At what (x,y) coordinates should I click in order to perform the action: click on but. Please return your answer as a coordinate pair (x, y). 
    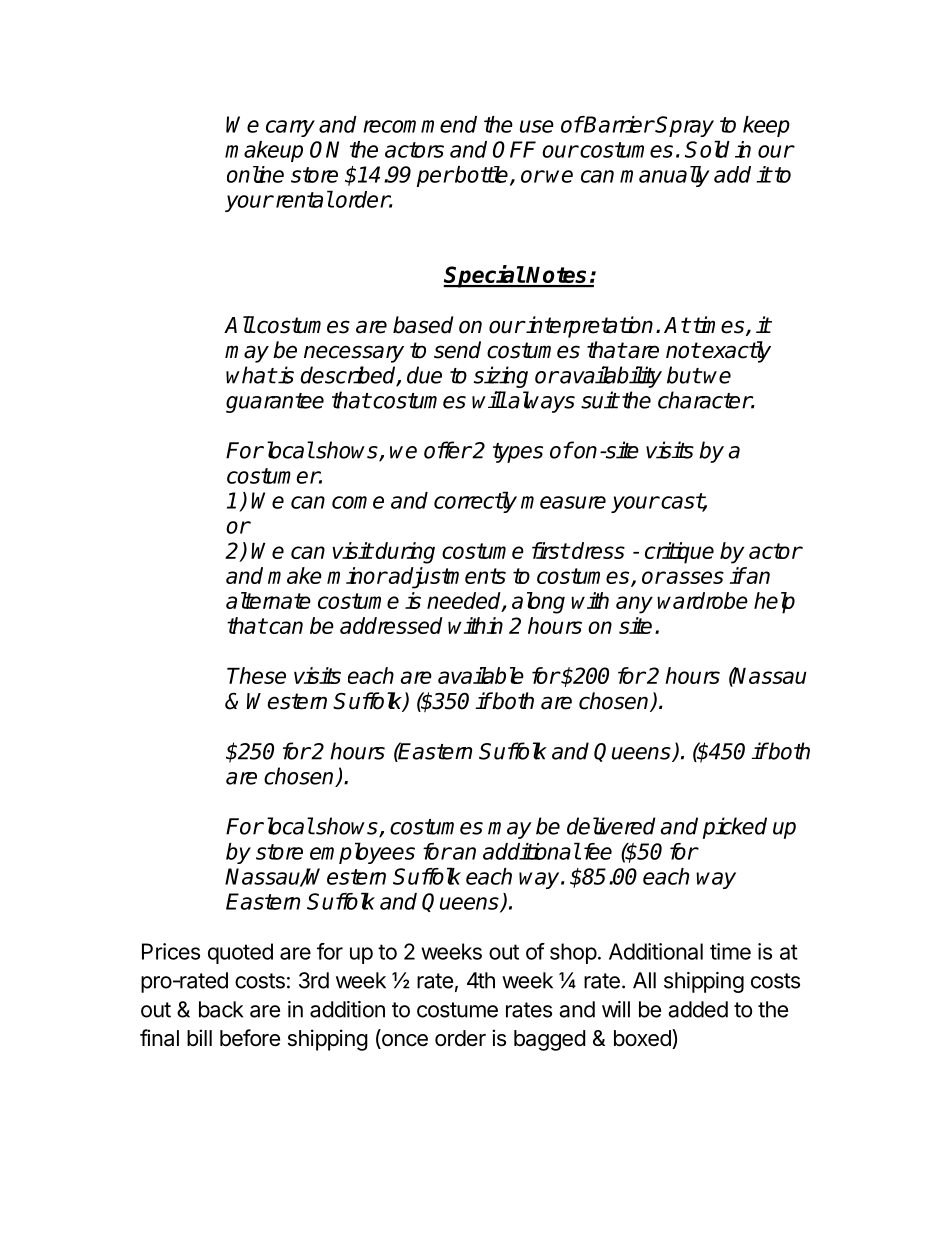
    Looking at the image, I should click on (684, 375).
